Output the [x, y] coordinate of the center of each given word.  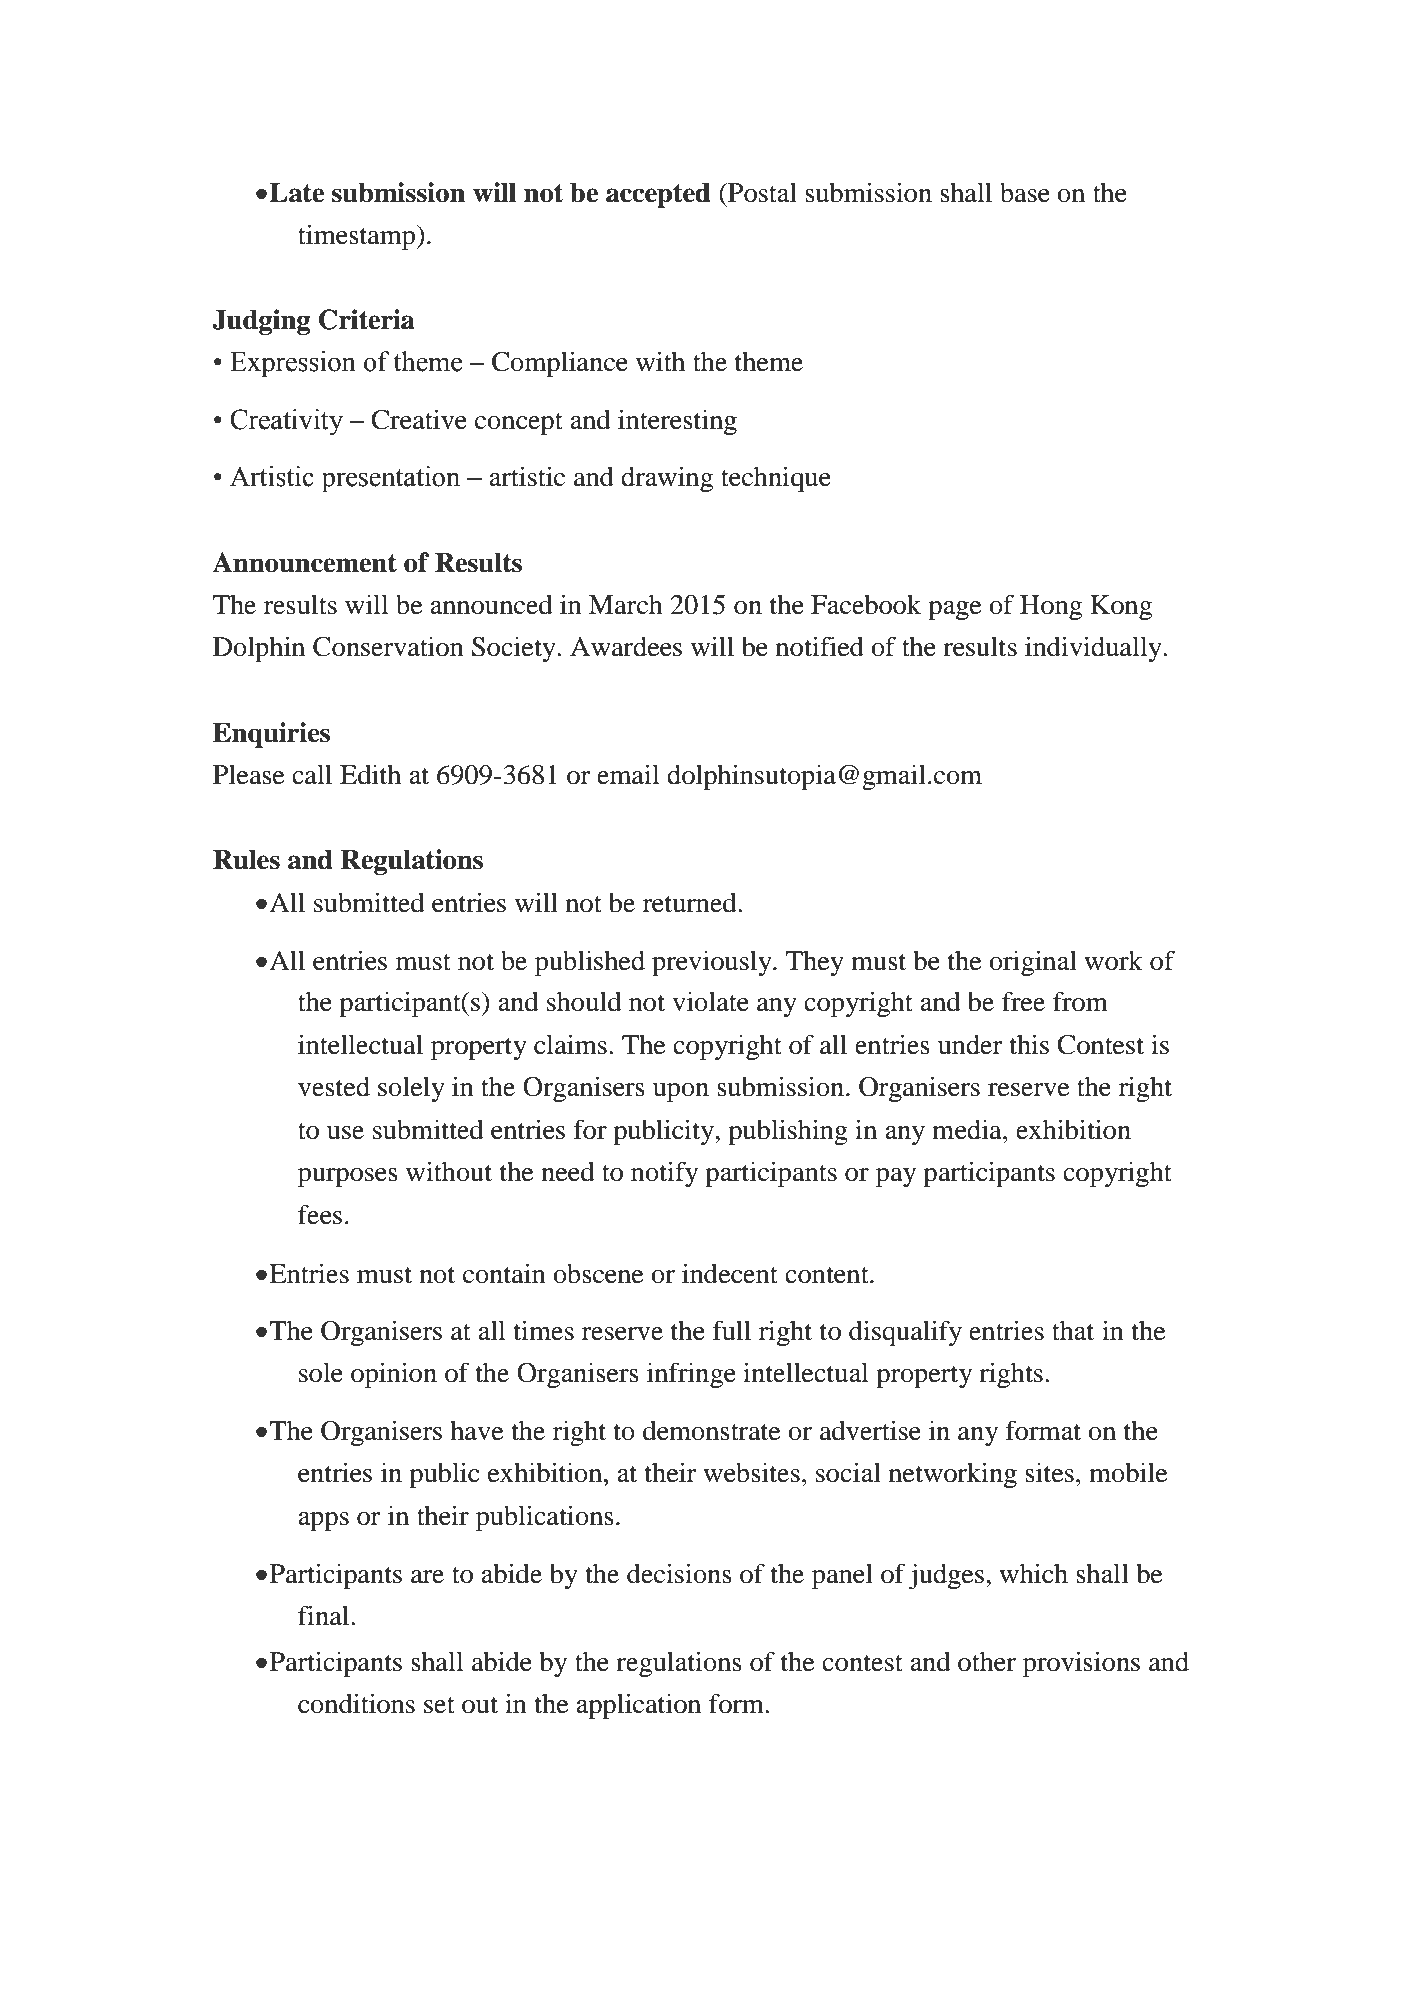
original [1033, 963]
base [1025, 193]
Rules [246, 859]
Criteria [367, 319]
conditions [356, 1703]
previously [713, 963]
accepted [658, 195]
